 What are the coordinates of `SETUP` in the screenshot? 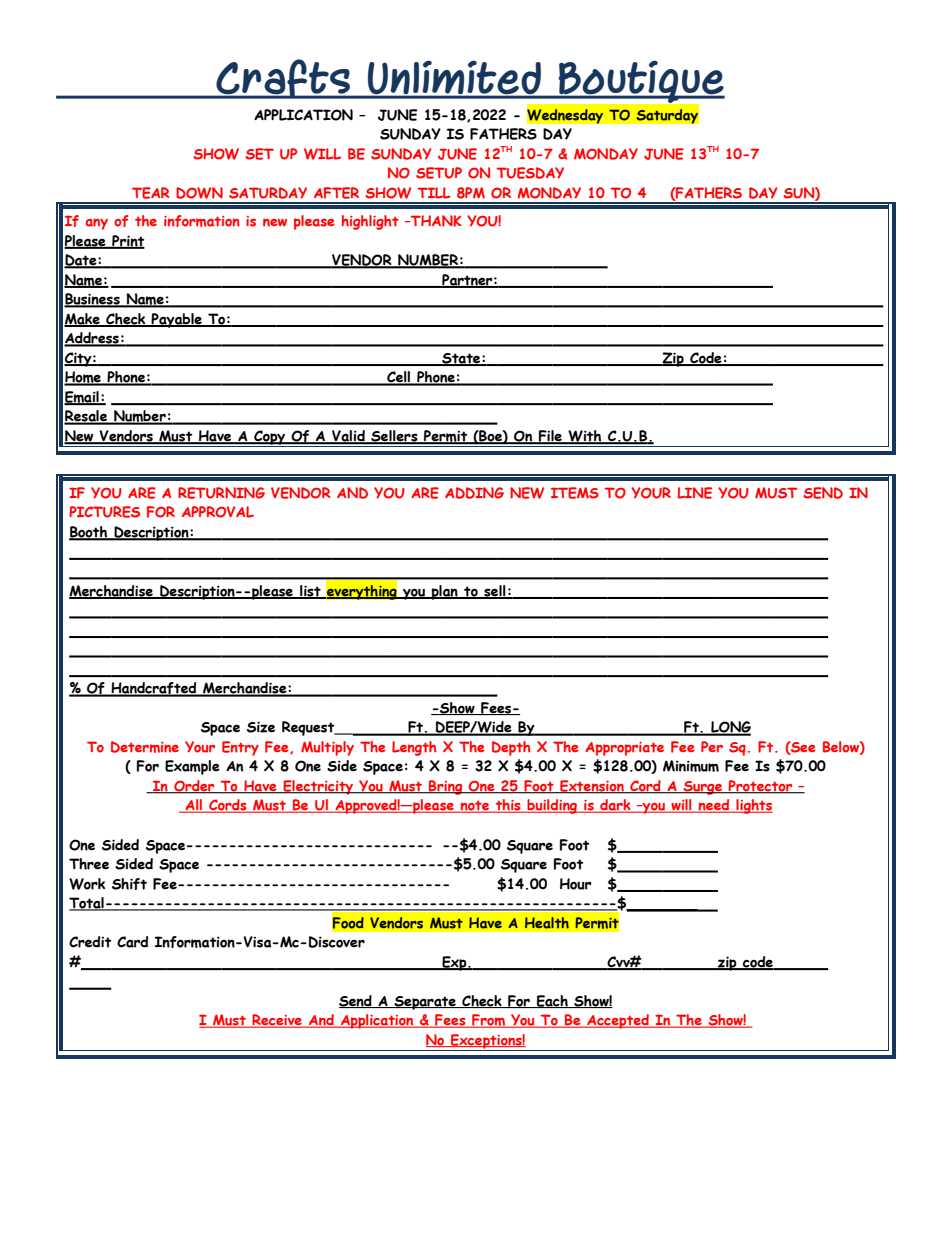 It's located at (439, 173).
